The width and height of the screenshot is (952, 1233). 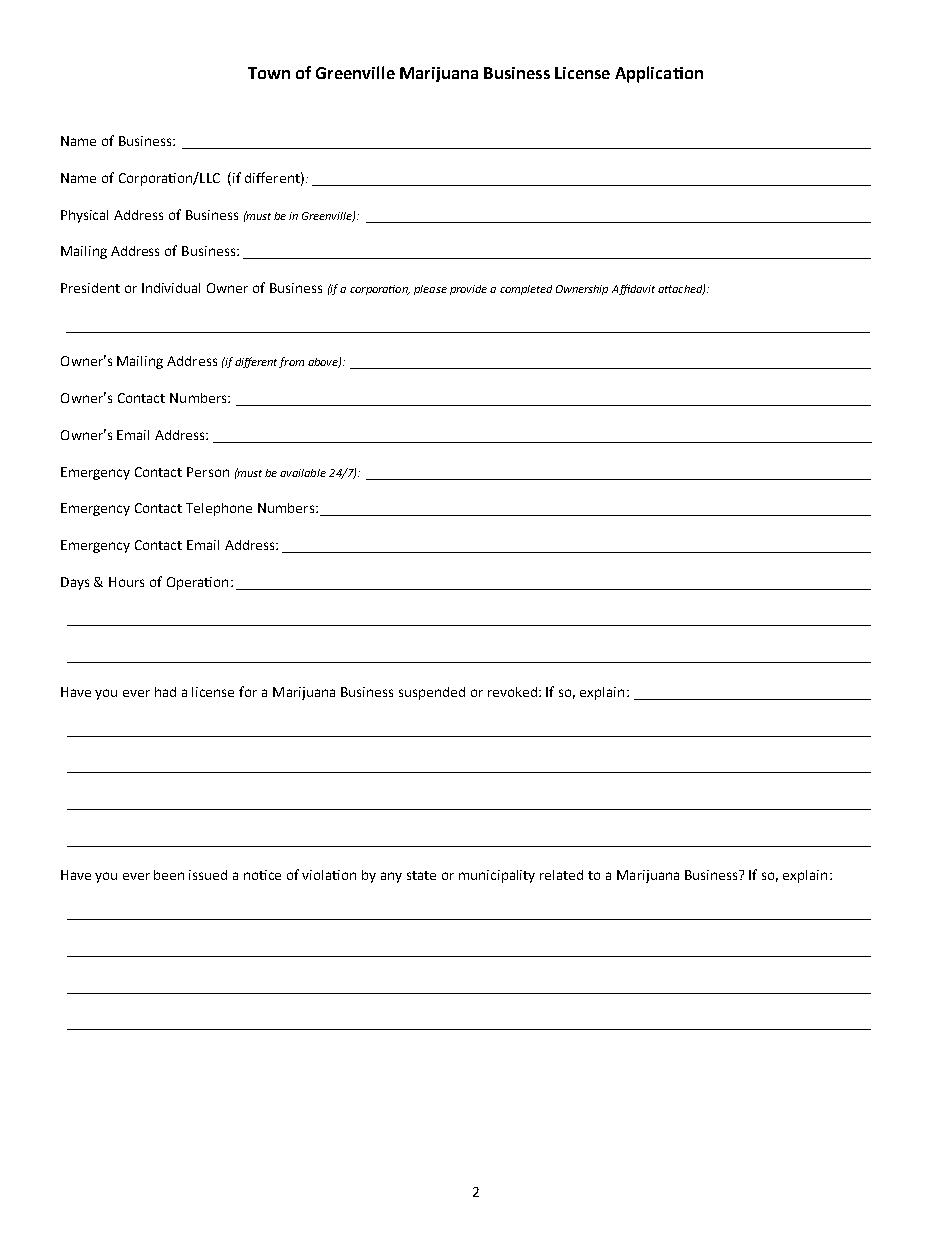 I want to click on available, so click(x=303, y=473).
